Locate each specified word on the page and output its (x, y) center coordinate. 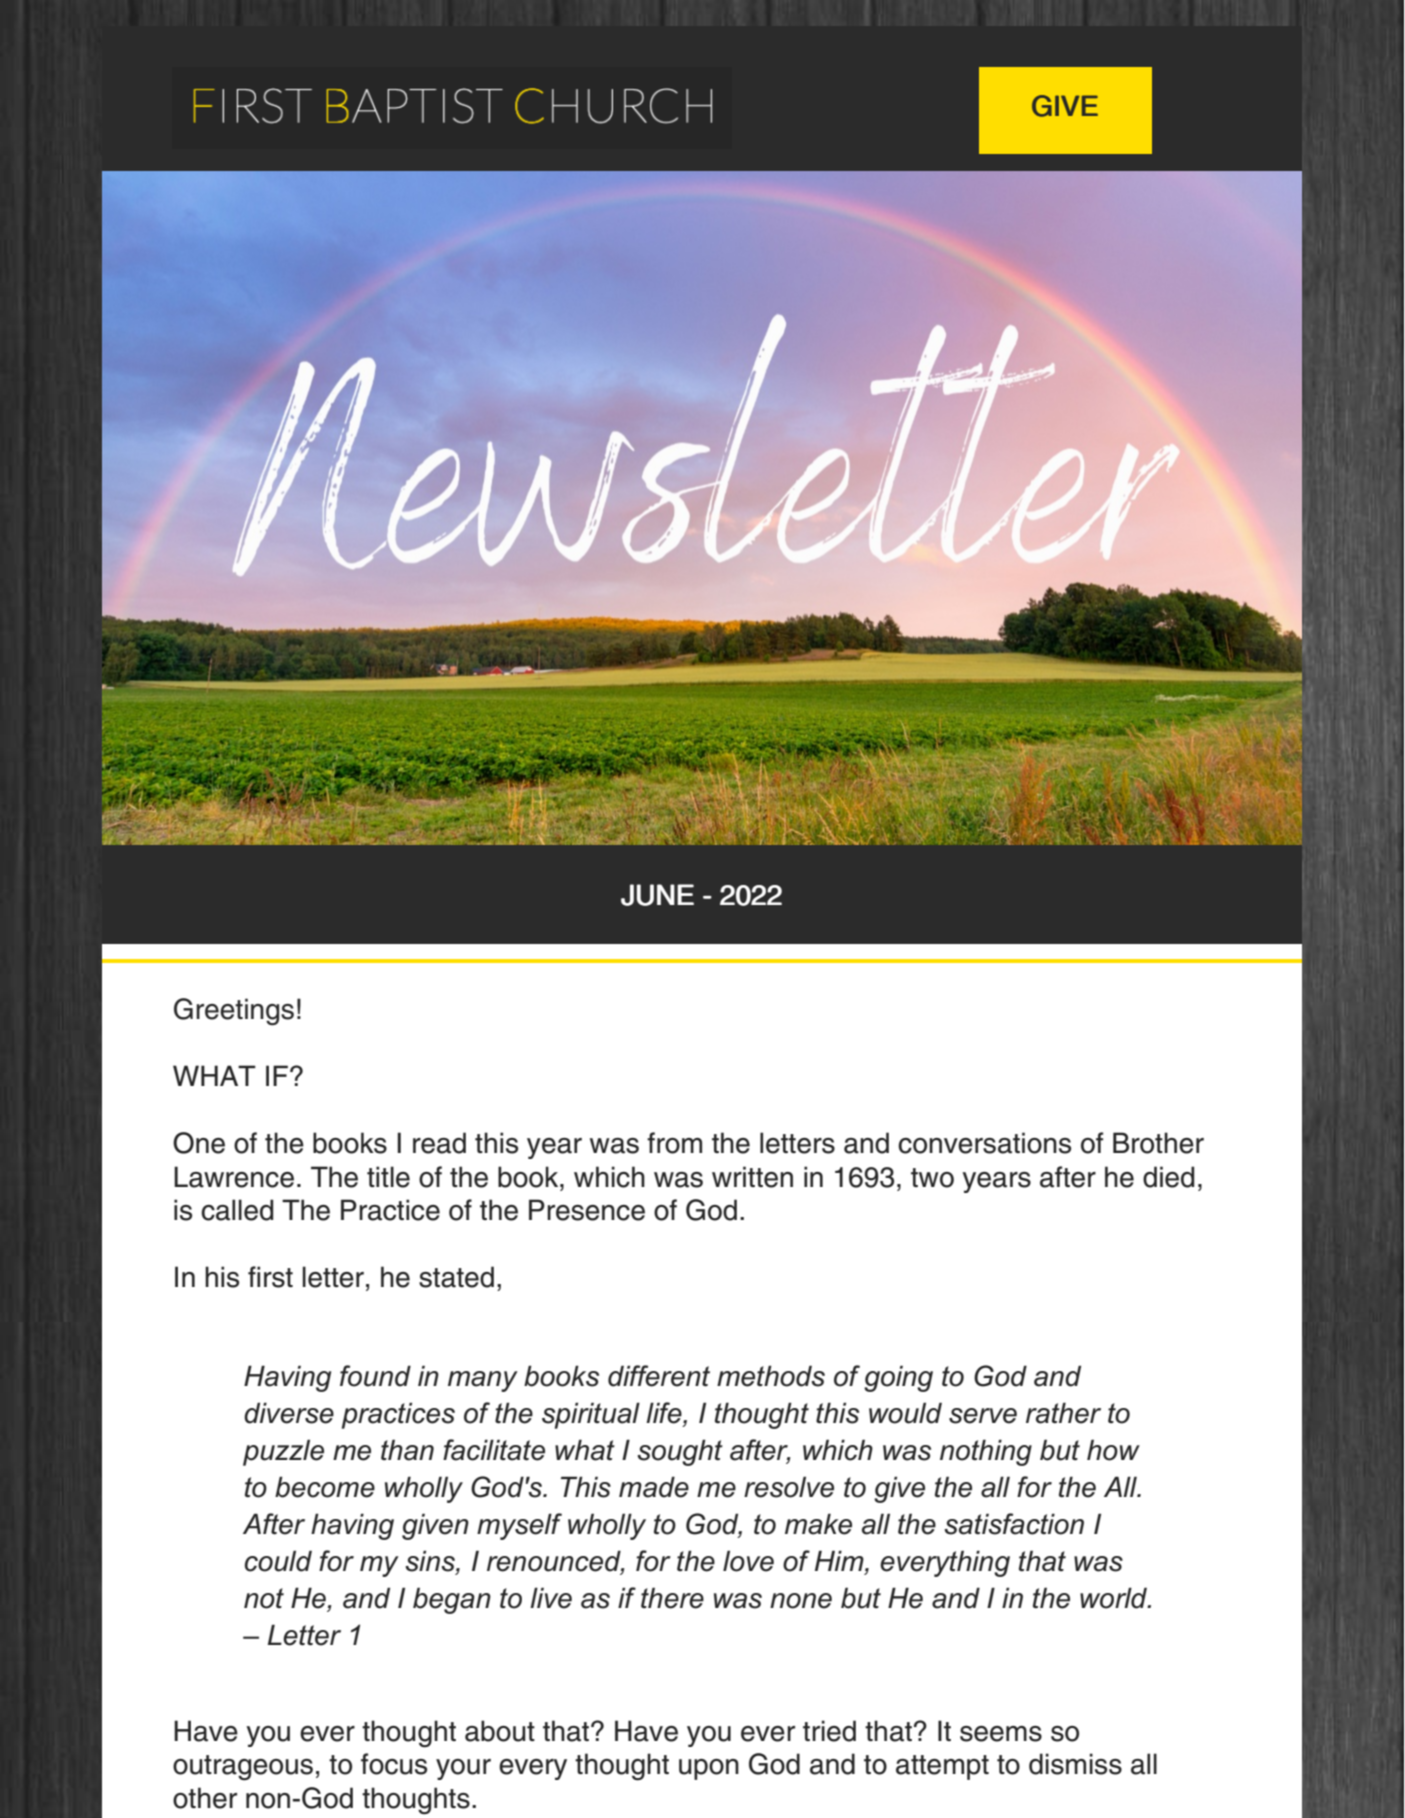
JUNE (657, 895)
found (375, 1376)
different (659, 1376)
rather (1063, 1413)
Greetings (234, 1012)
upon (709, 1769)
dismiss (1075, 1764)
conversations (984, 1143)
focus (394, 1764)
